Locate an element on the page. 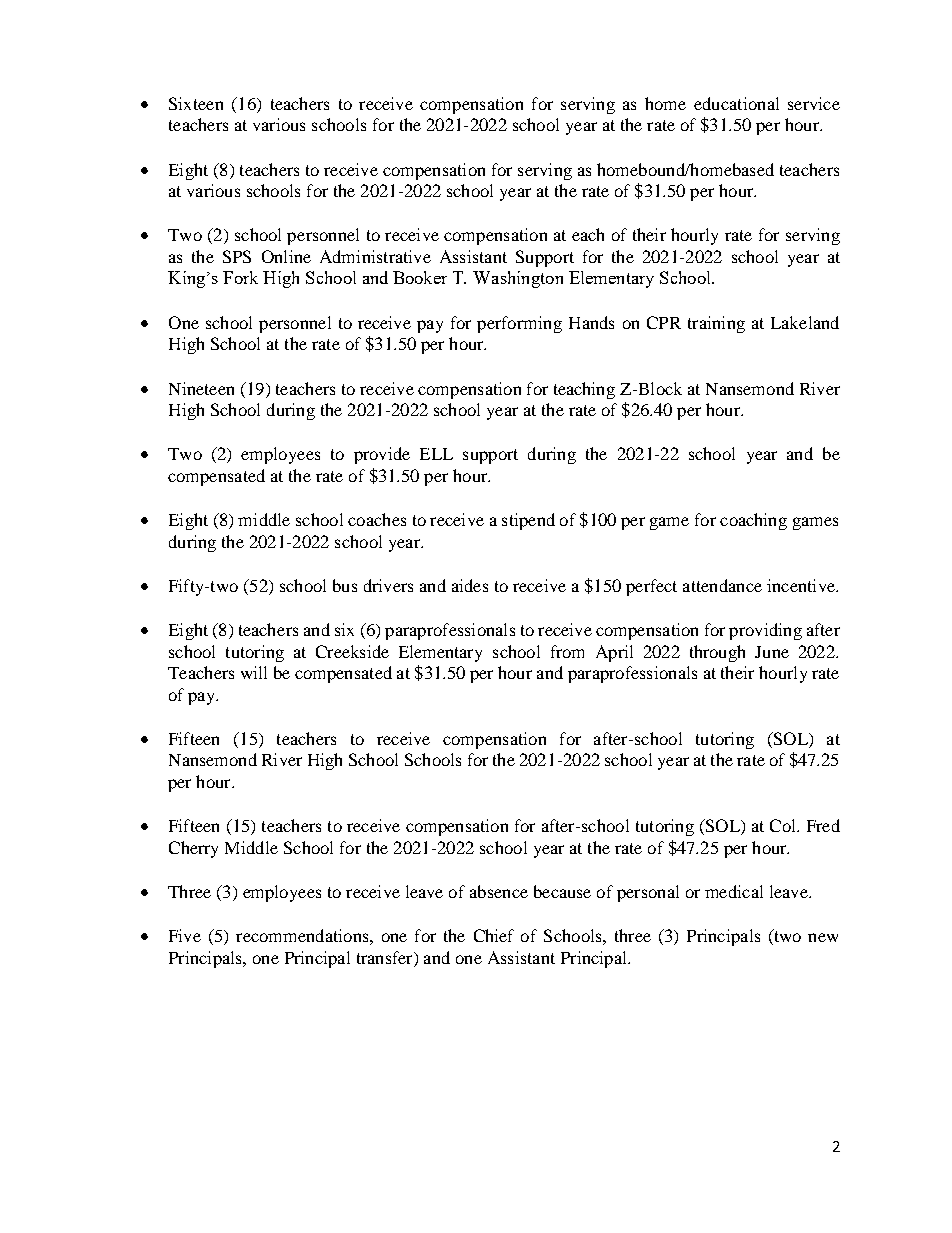  Fork is located at coordinates (240, 277).
